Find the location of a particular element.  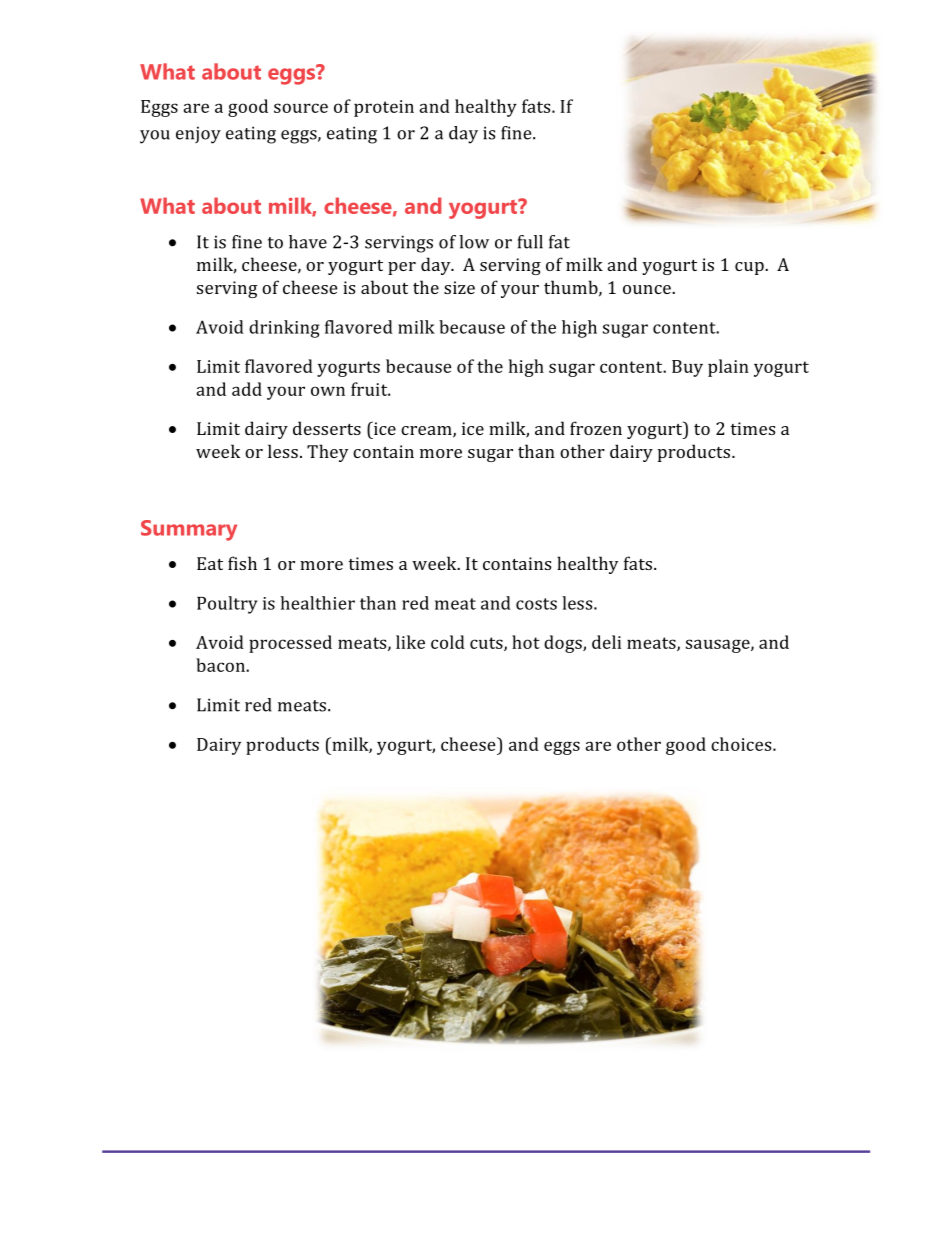

source is located at coordinates (301, 108).
